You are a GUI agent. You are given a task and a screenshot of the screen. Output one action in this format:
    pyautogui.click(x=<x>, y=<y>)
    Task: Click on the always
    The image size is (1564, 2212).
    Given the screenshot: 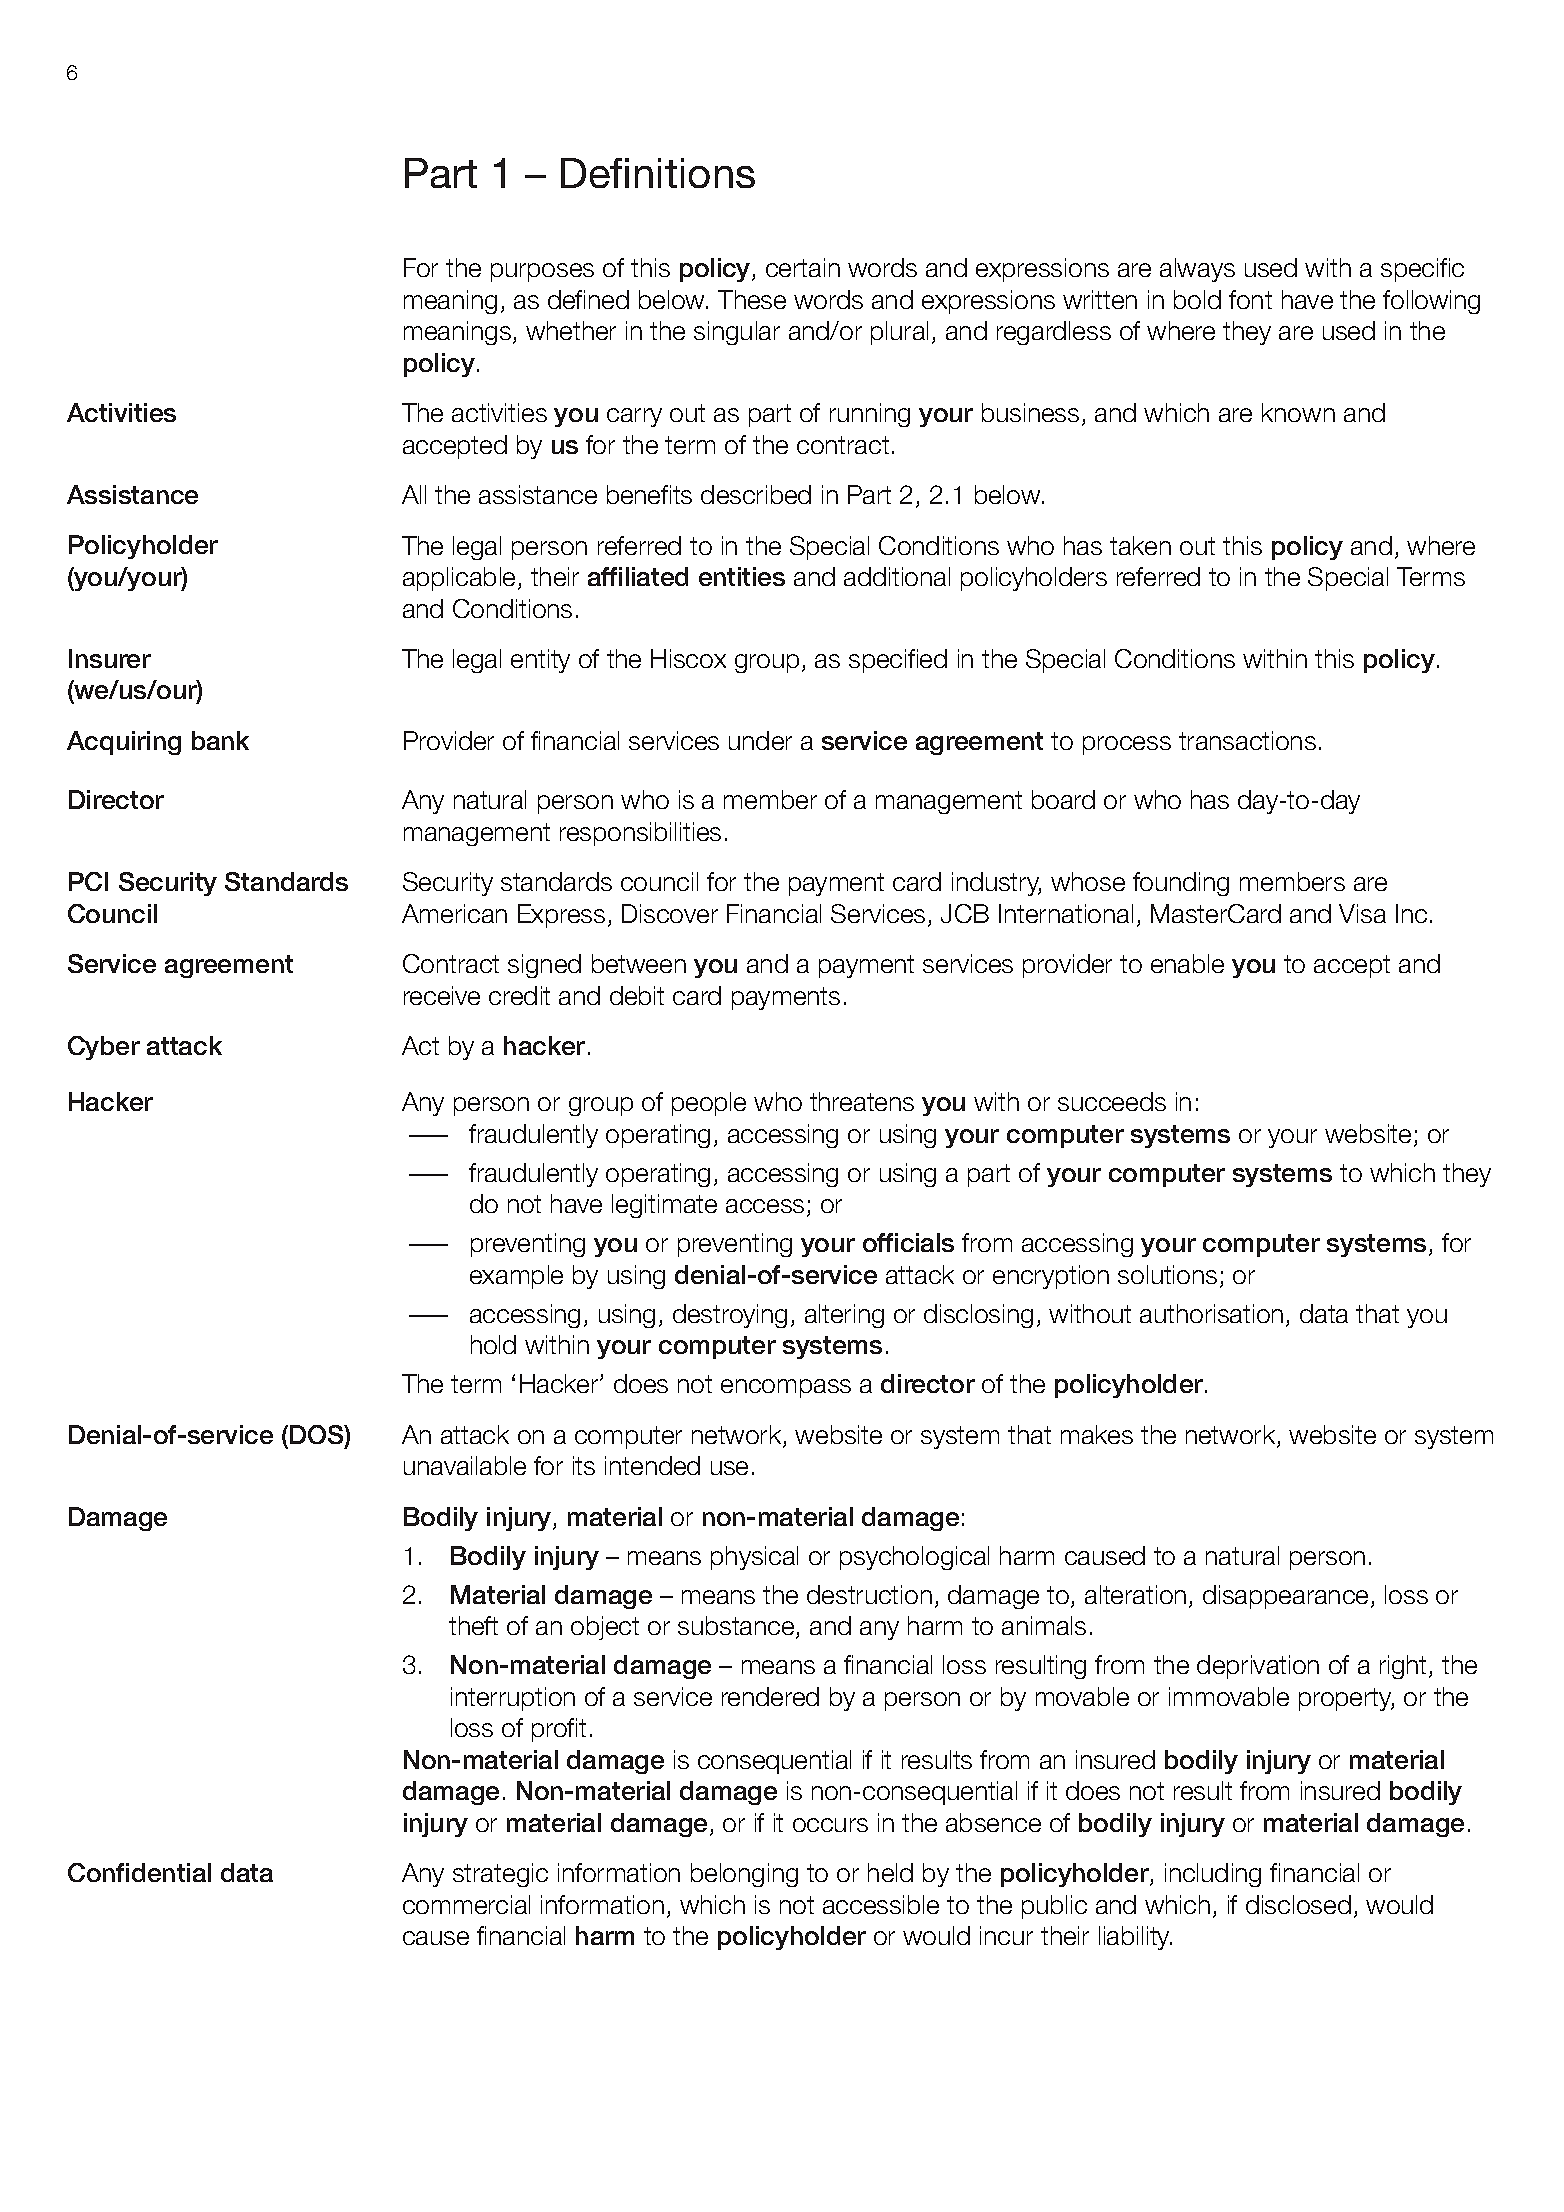 What is the action you would take?
    pyautogui.click(x=1197, y=270)
